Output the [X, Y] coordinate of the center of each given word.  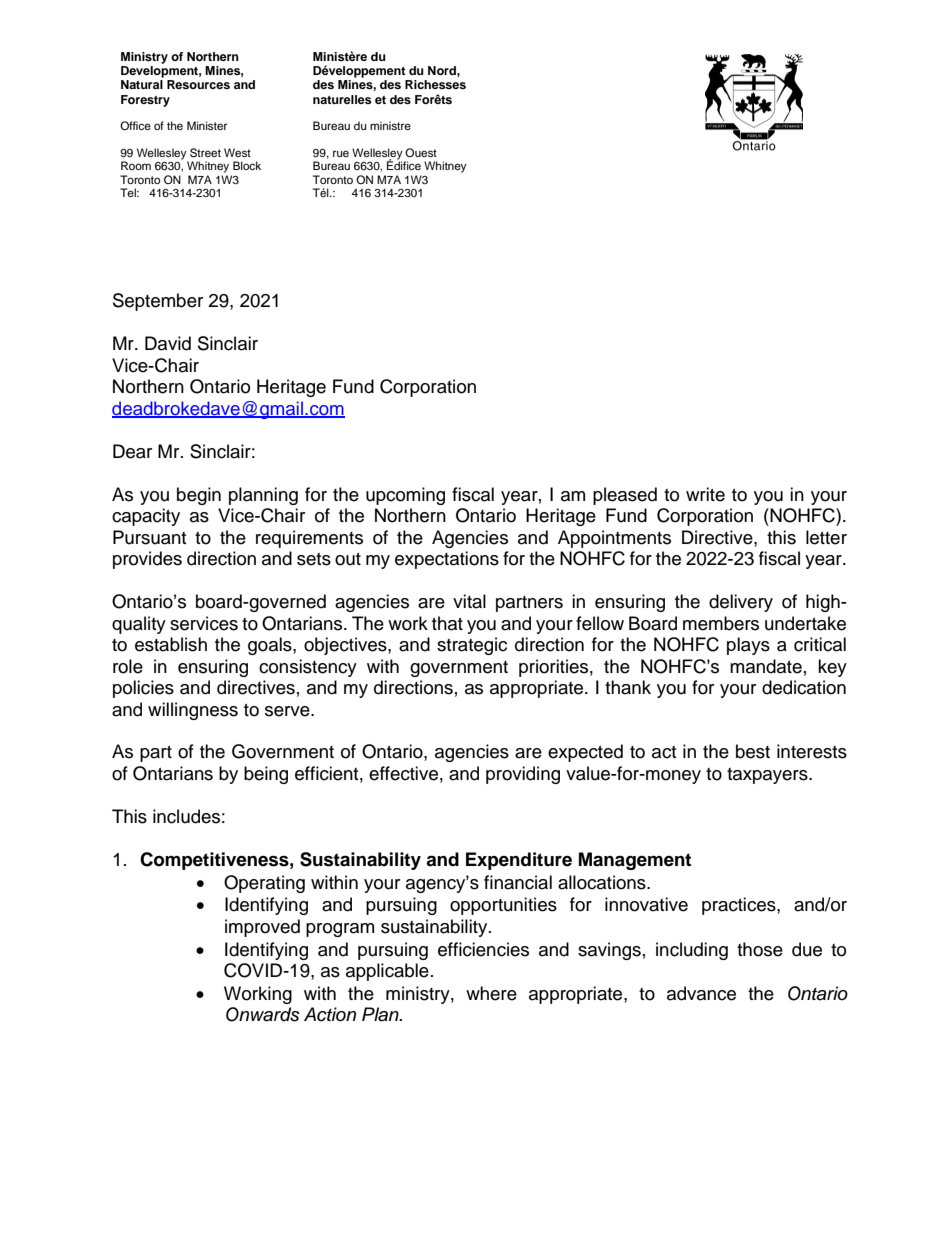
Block [247, 165]
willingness [193, 711]
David [168, 343]
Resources [198, 84]
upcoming [405, 496]
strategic [472, 646]
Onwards [263, 1014]
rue [341, 153]
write [705, 494]
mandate [766, 666]
